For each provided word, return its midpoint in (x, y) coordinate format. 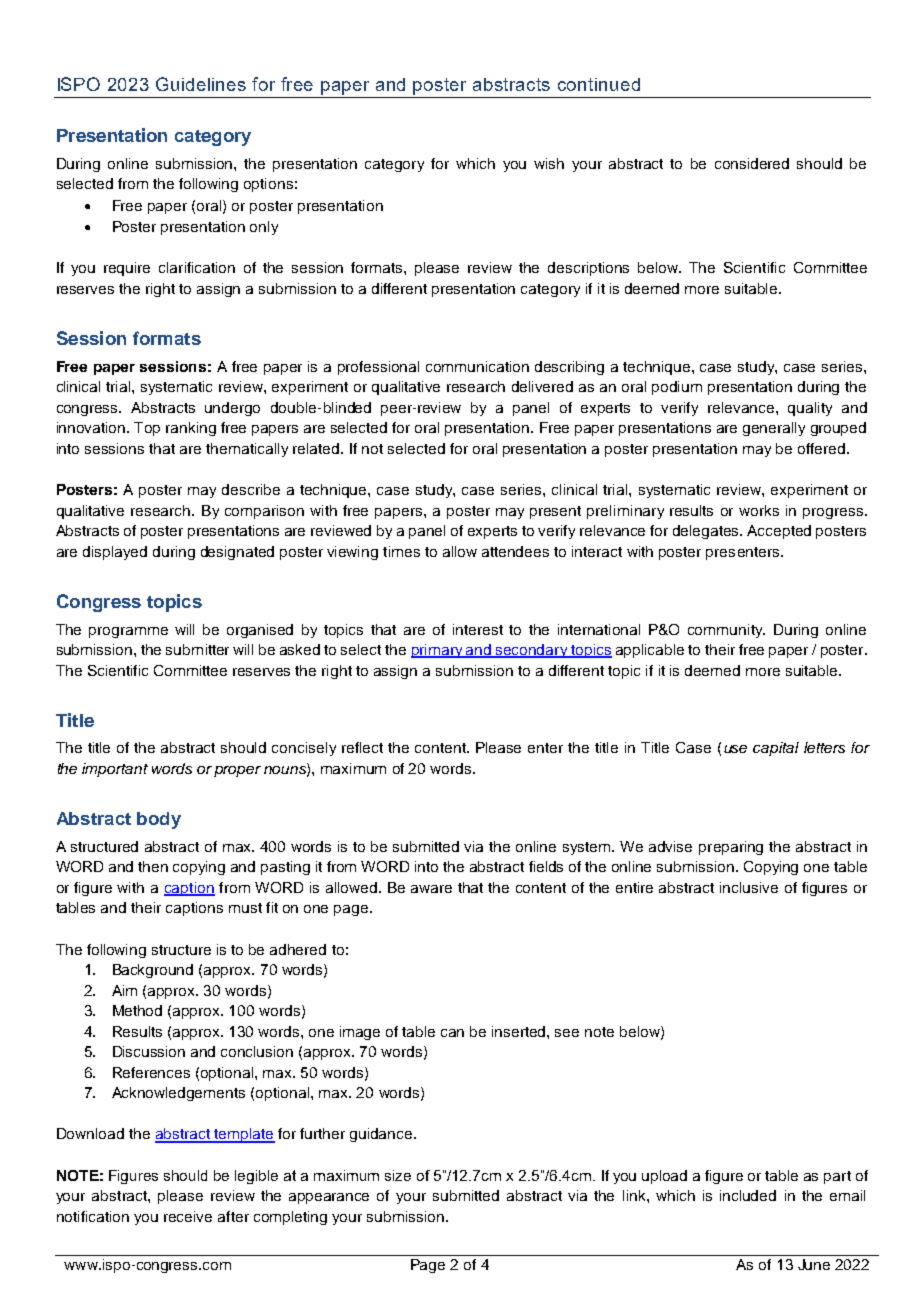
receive (188, 1216)
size (398, 1175)
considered (752, 163)
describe (251, 489)
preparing (731, 848)
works (759, 510)
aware (431, 889)
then (153, 866)
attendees (515, 551)
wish (549, 163)
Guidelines (201, 84)
